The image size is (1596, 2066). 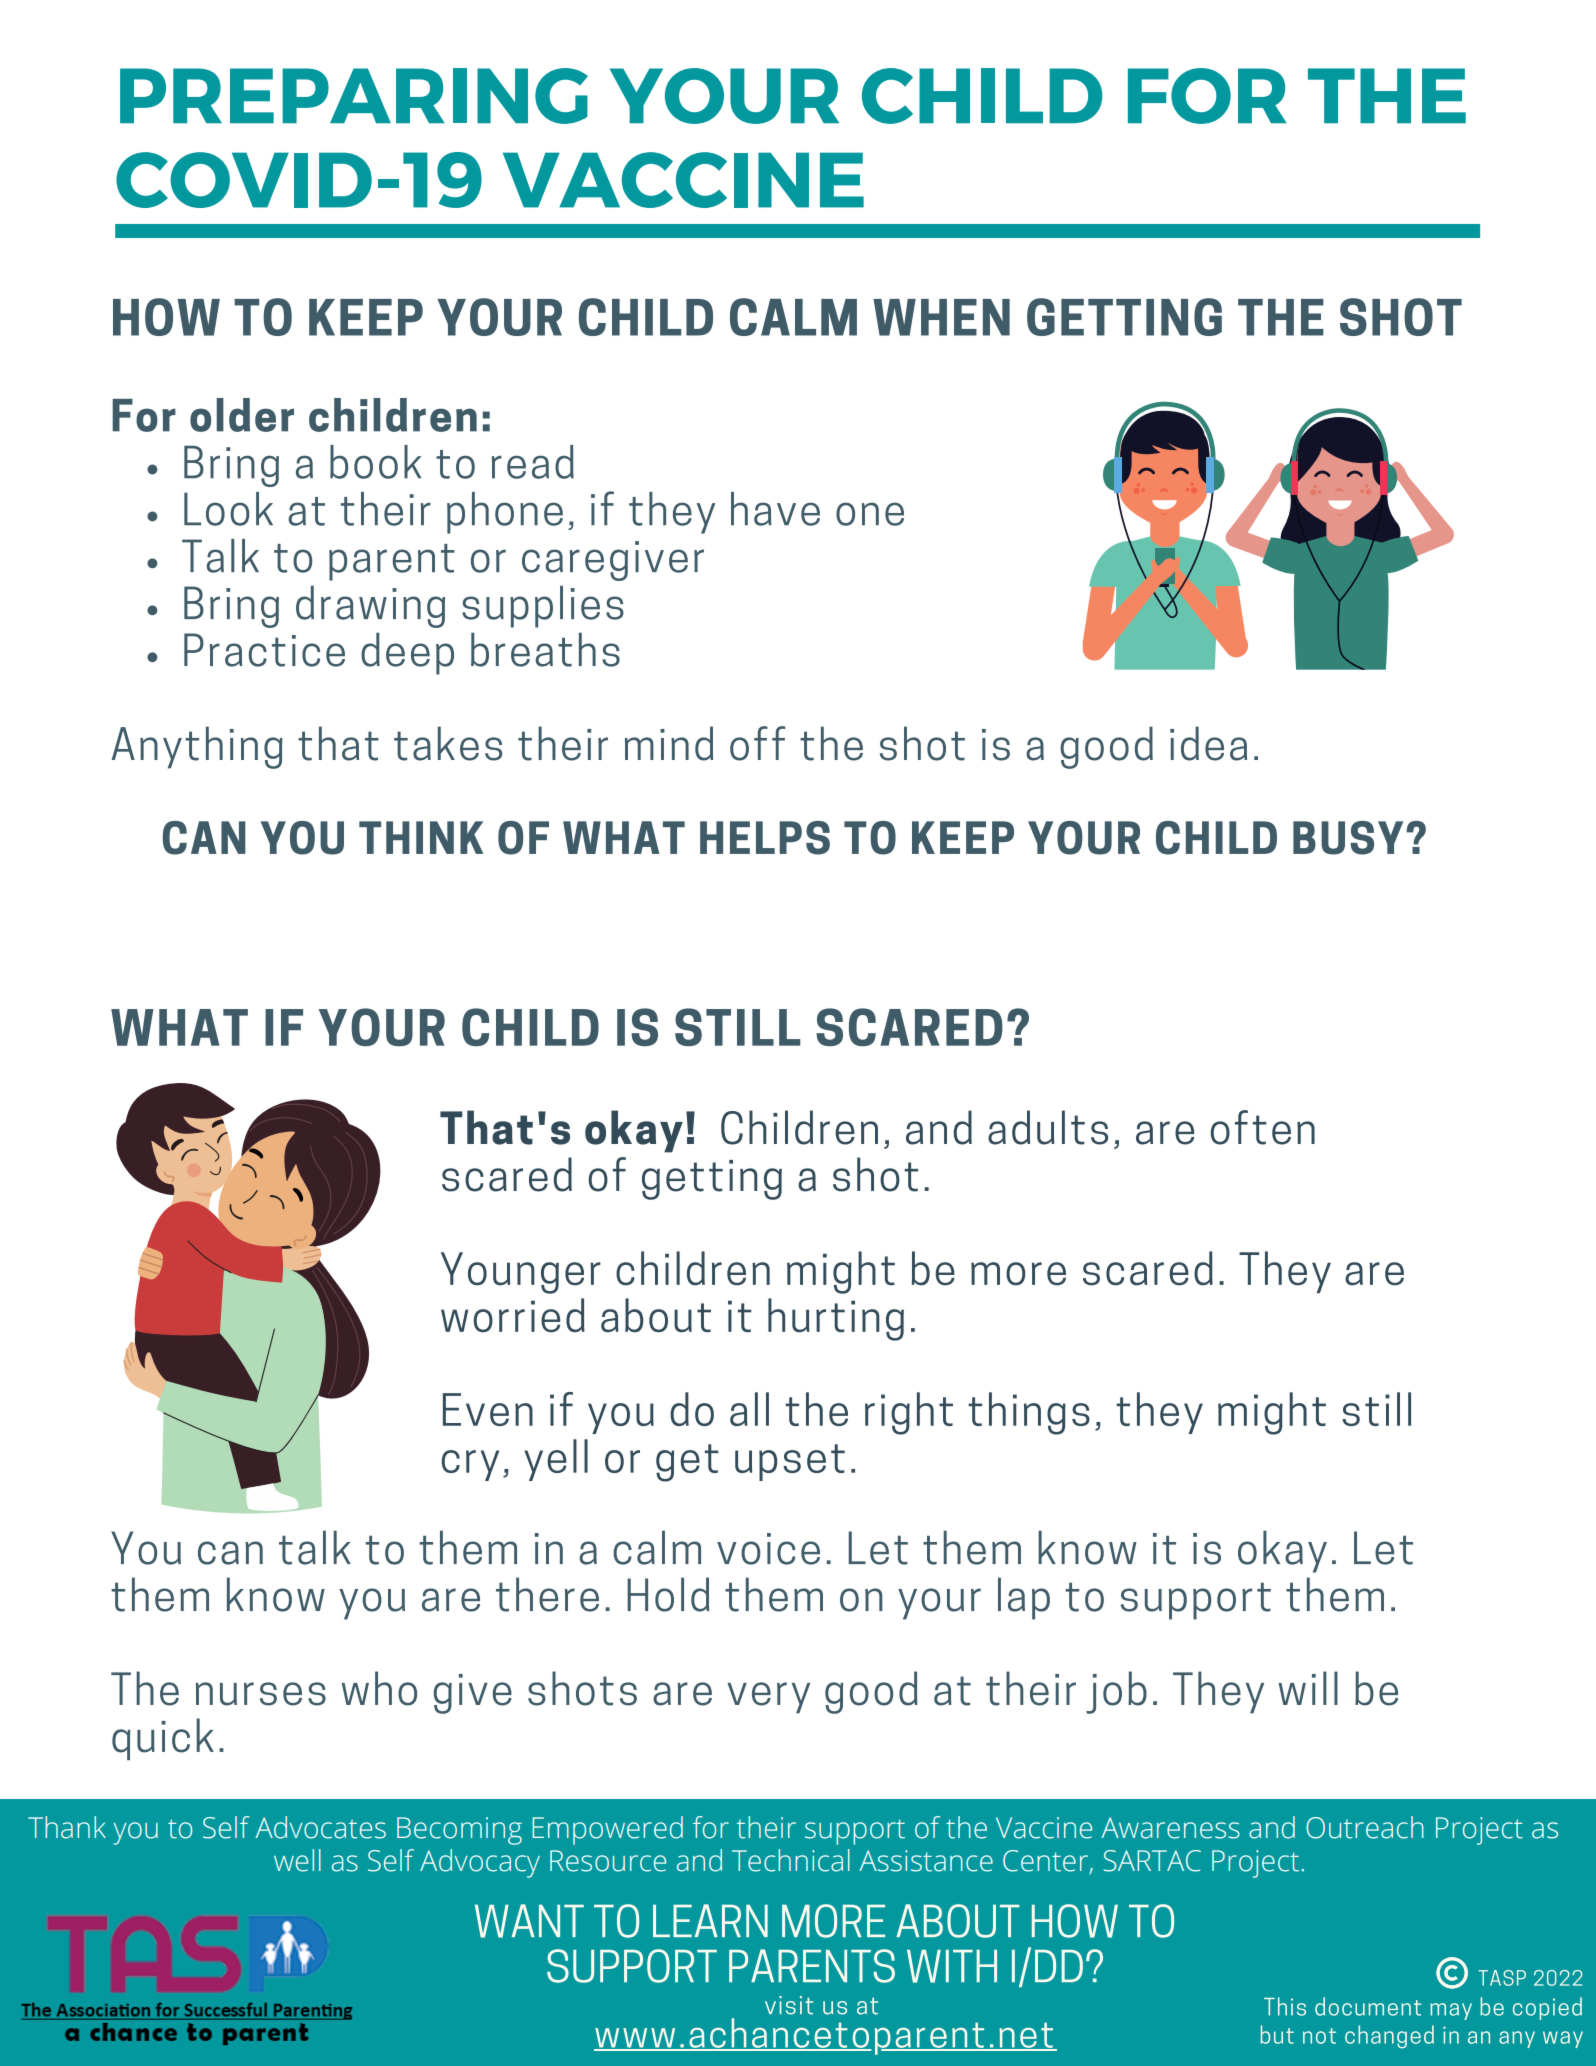 What do you see at coordinates (1368, 2006) in the document?
I see `document` at bounding box center [1368, 2006].
